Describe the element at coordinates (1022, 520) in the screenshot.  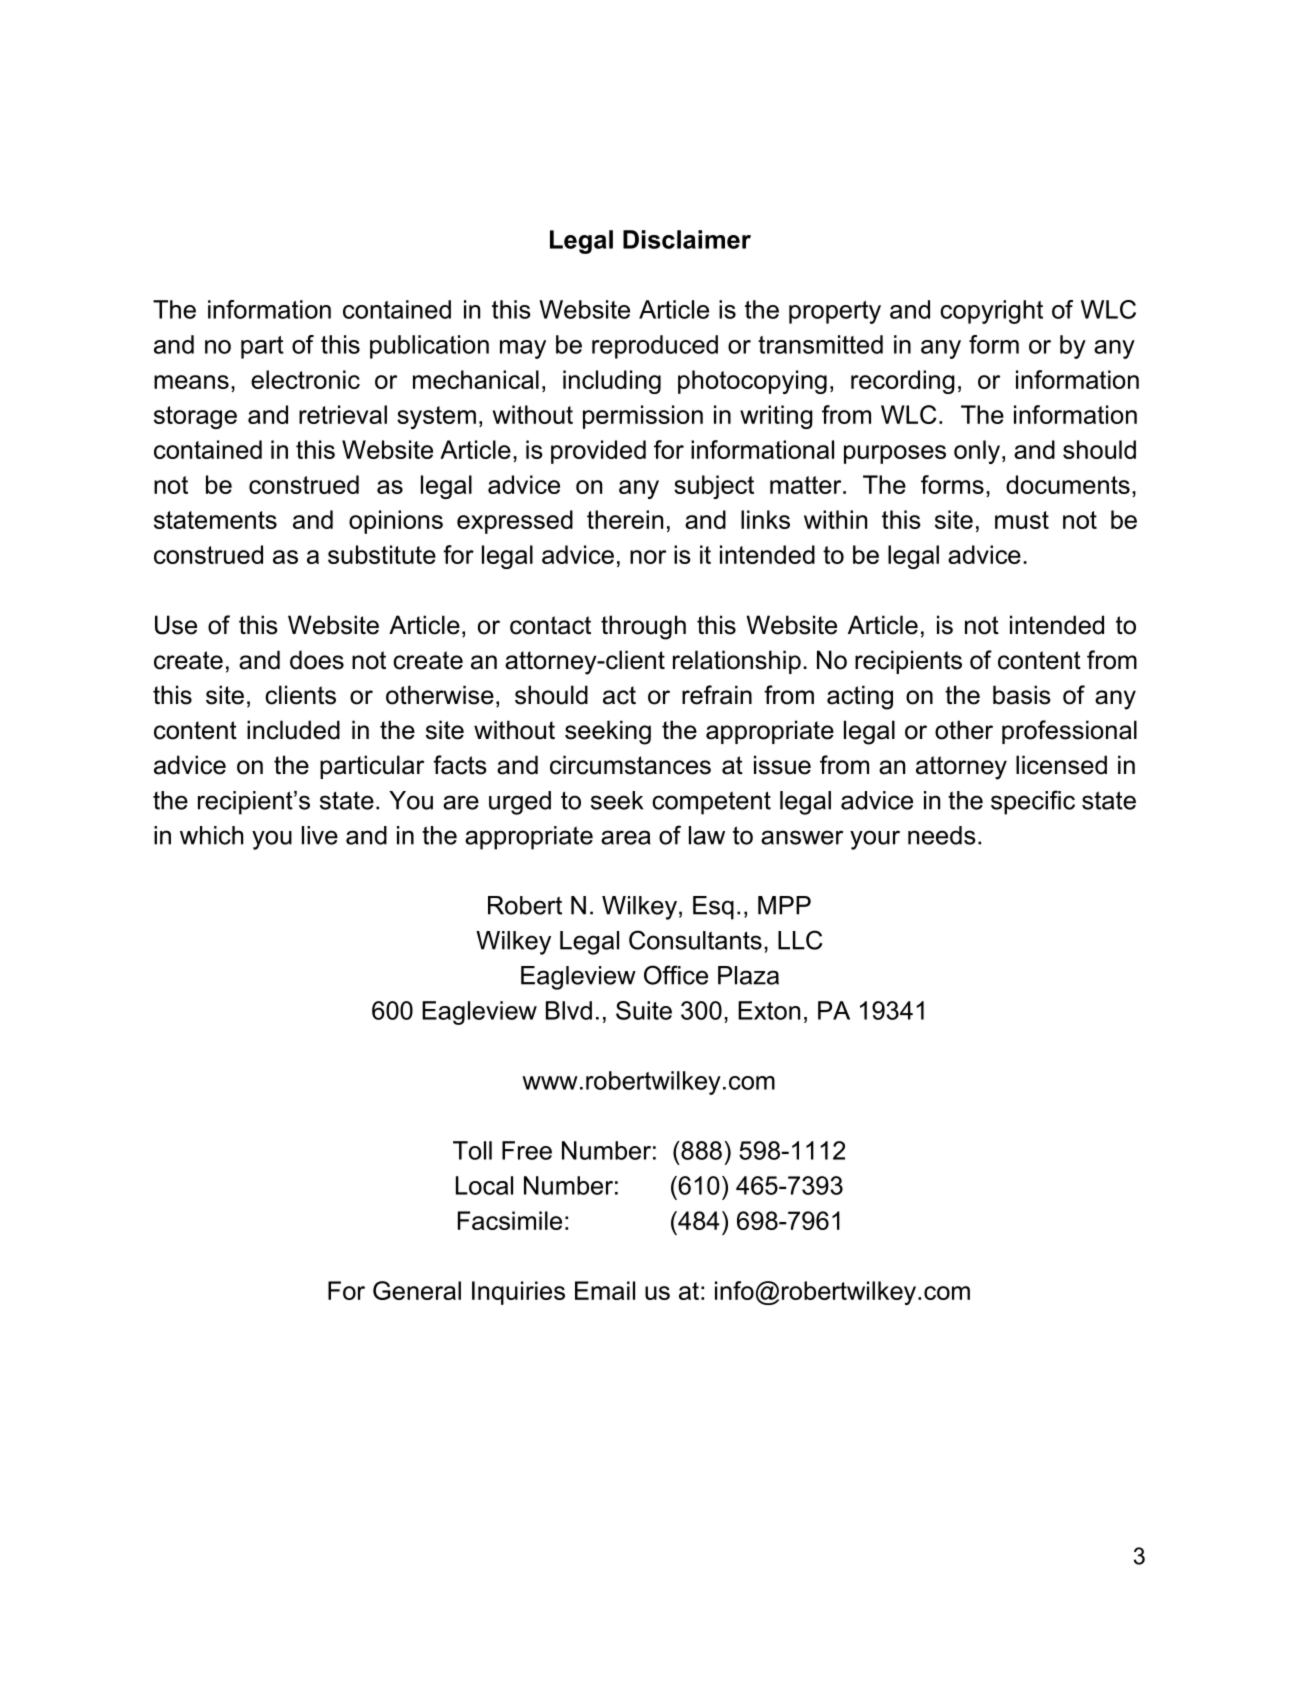
I see `must` at that location.
